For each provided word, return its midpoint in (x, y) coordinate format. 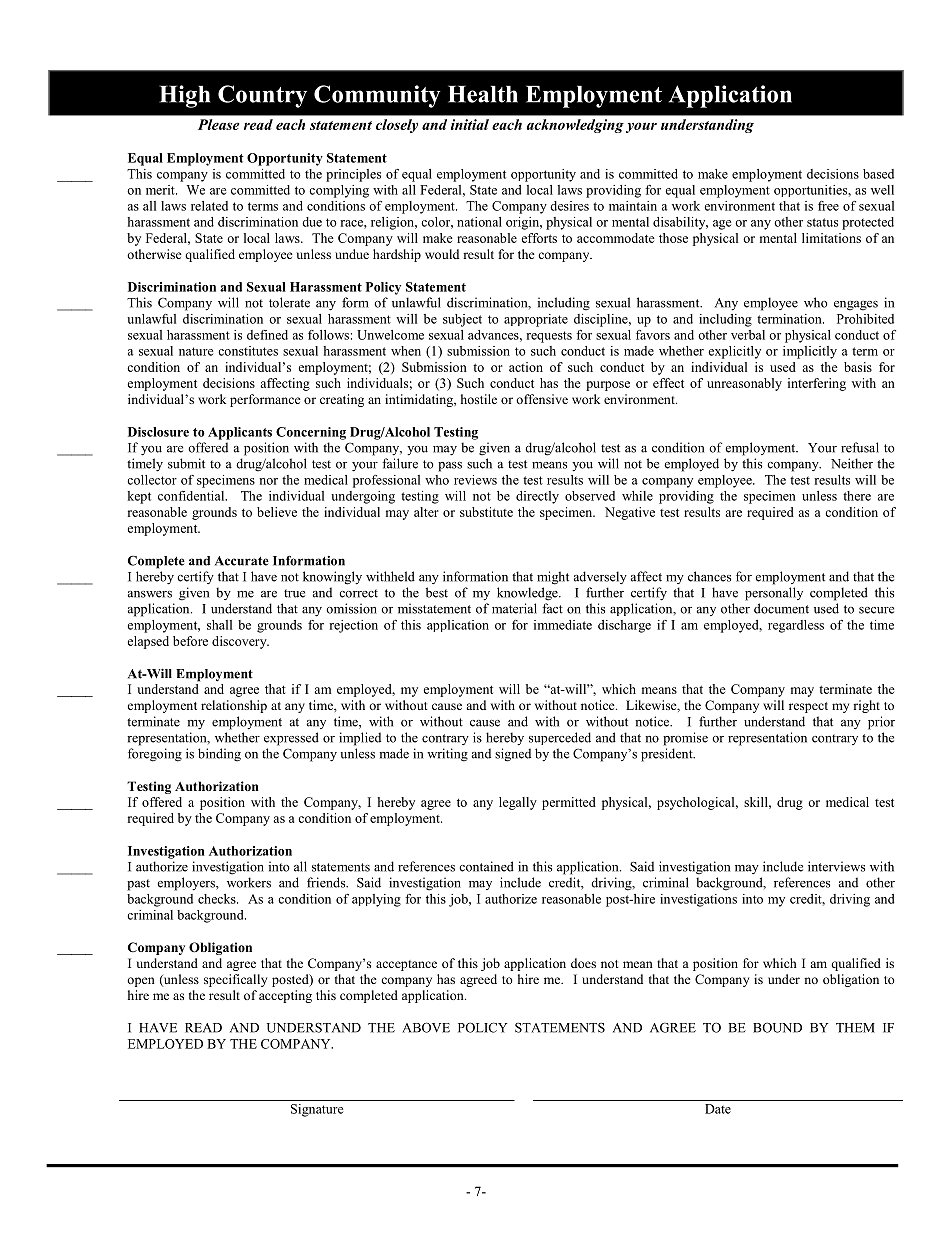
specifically (235, 980)
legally (518, 803)
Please (219, 124)
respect (808, 707)
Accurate (242, 561)
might (553, 578)
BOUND (777, 1027)
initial (470, 124)
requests (549, 337)
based (878, 174)
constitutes (248, 351)
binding (219, 755)
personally (774, 594)
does (583, 963)
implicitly (810, 352)
